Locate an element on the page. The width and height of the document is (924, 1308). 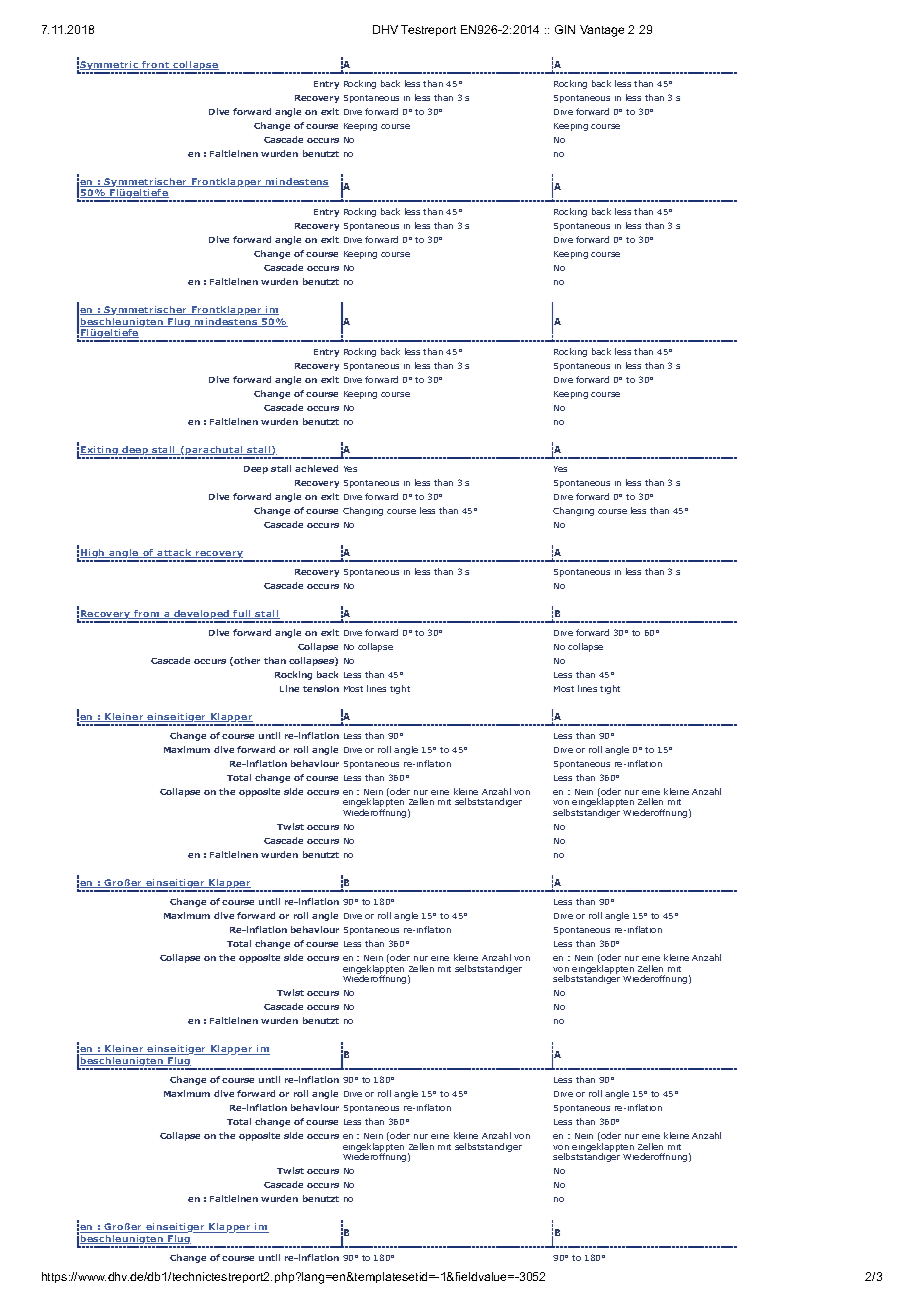
achieved is located at coordinates (316, 468).
